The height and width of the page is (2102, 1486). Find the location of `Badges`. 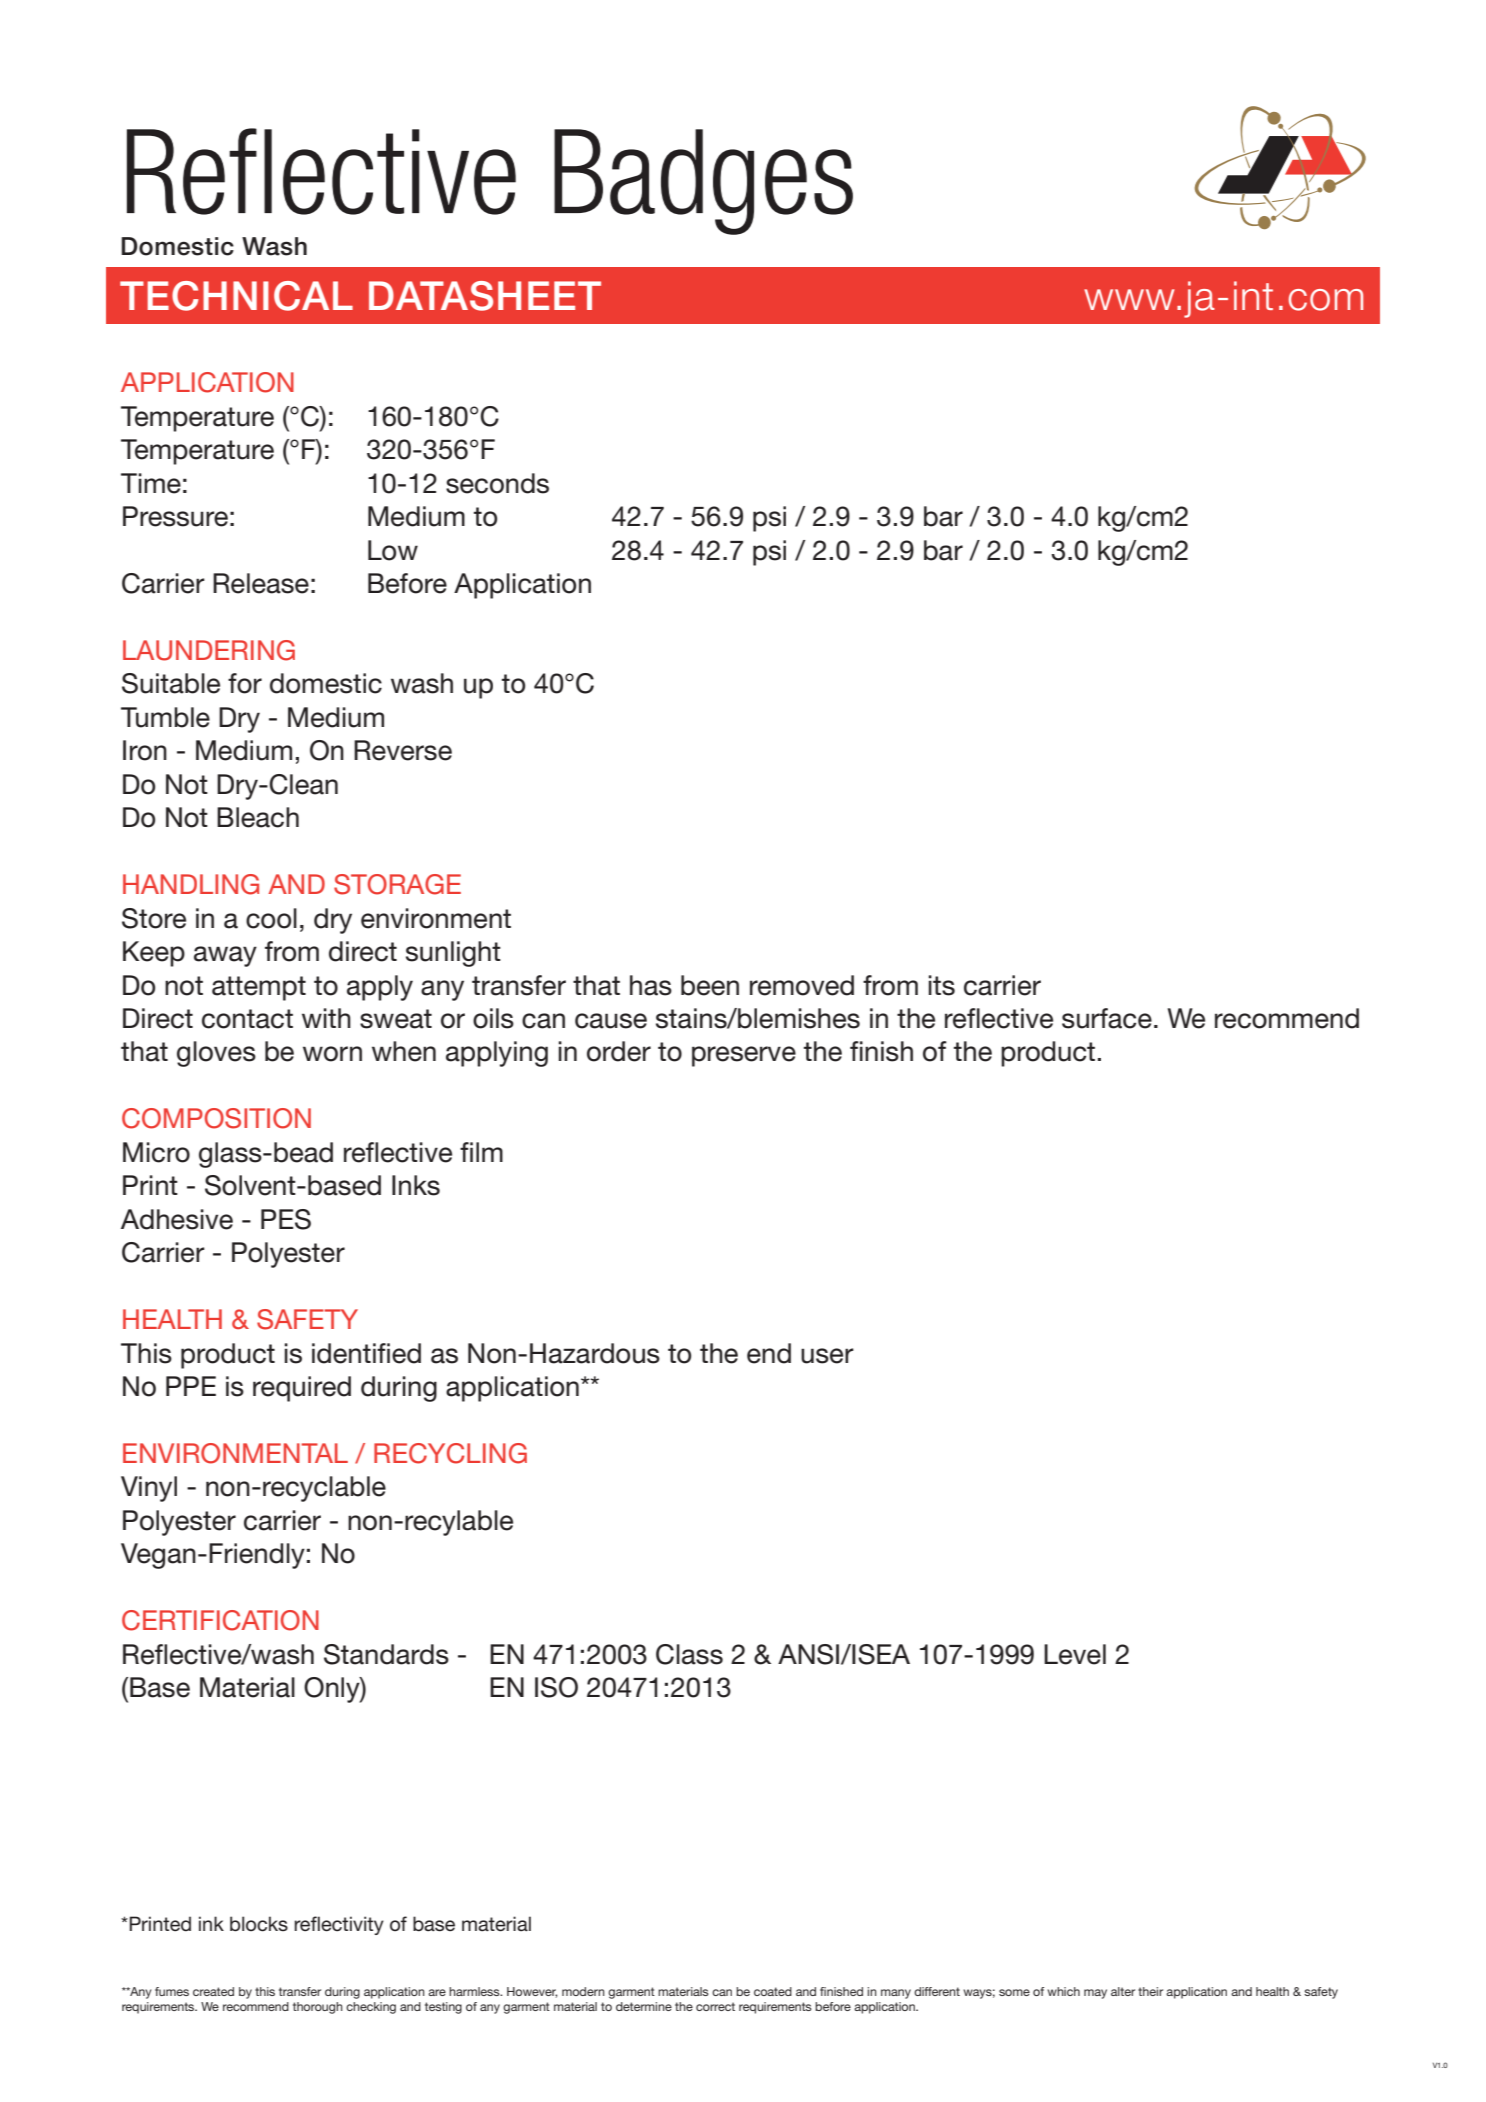

Badges is located at coordinates (703, 182).
